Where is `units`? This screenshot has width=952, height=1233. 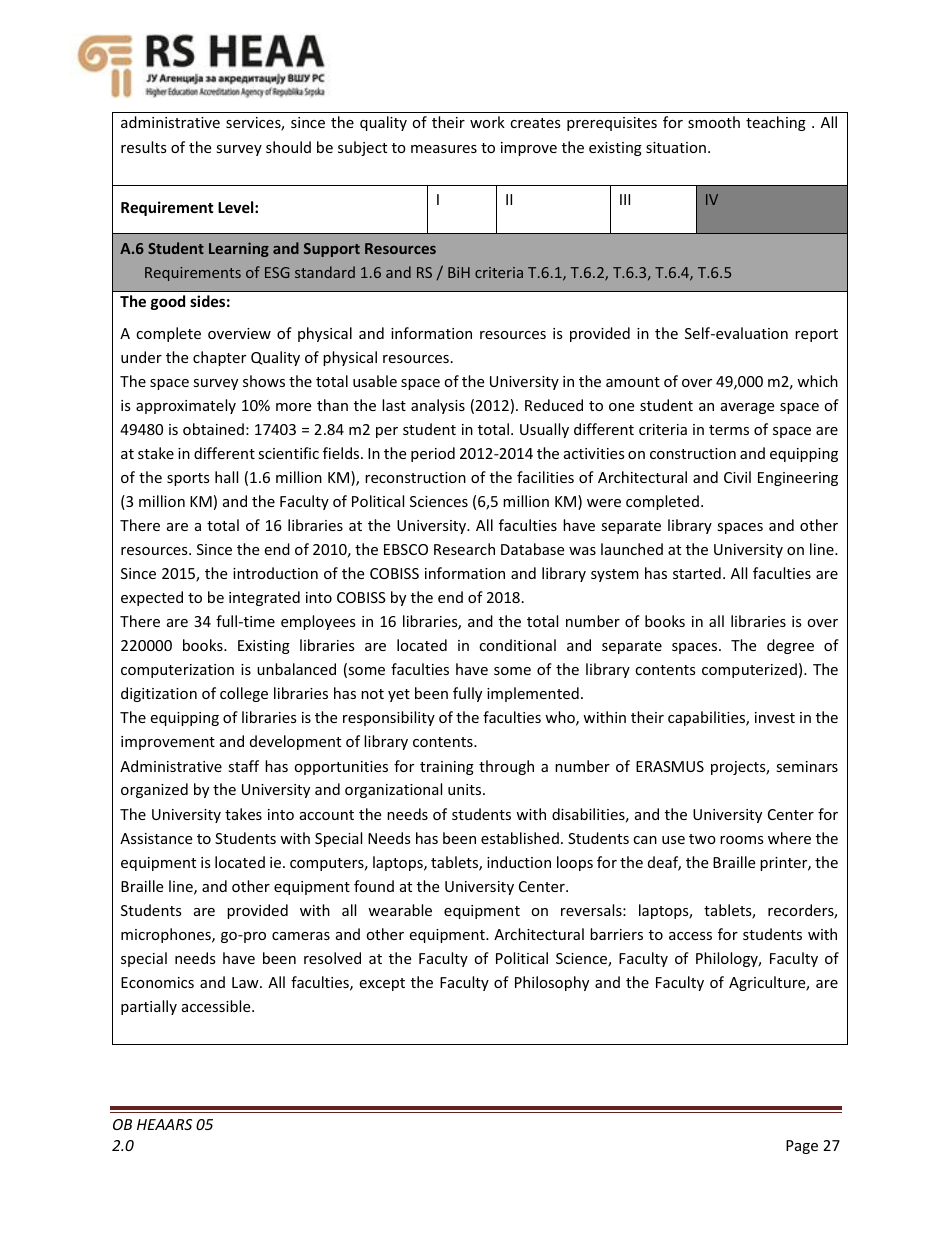
units is located at coordinates (466, 789).
